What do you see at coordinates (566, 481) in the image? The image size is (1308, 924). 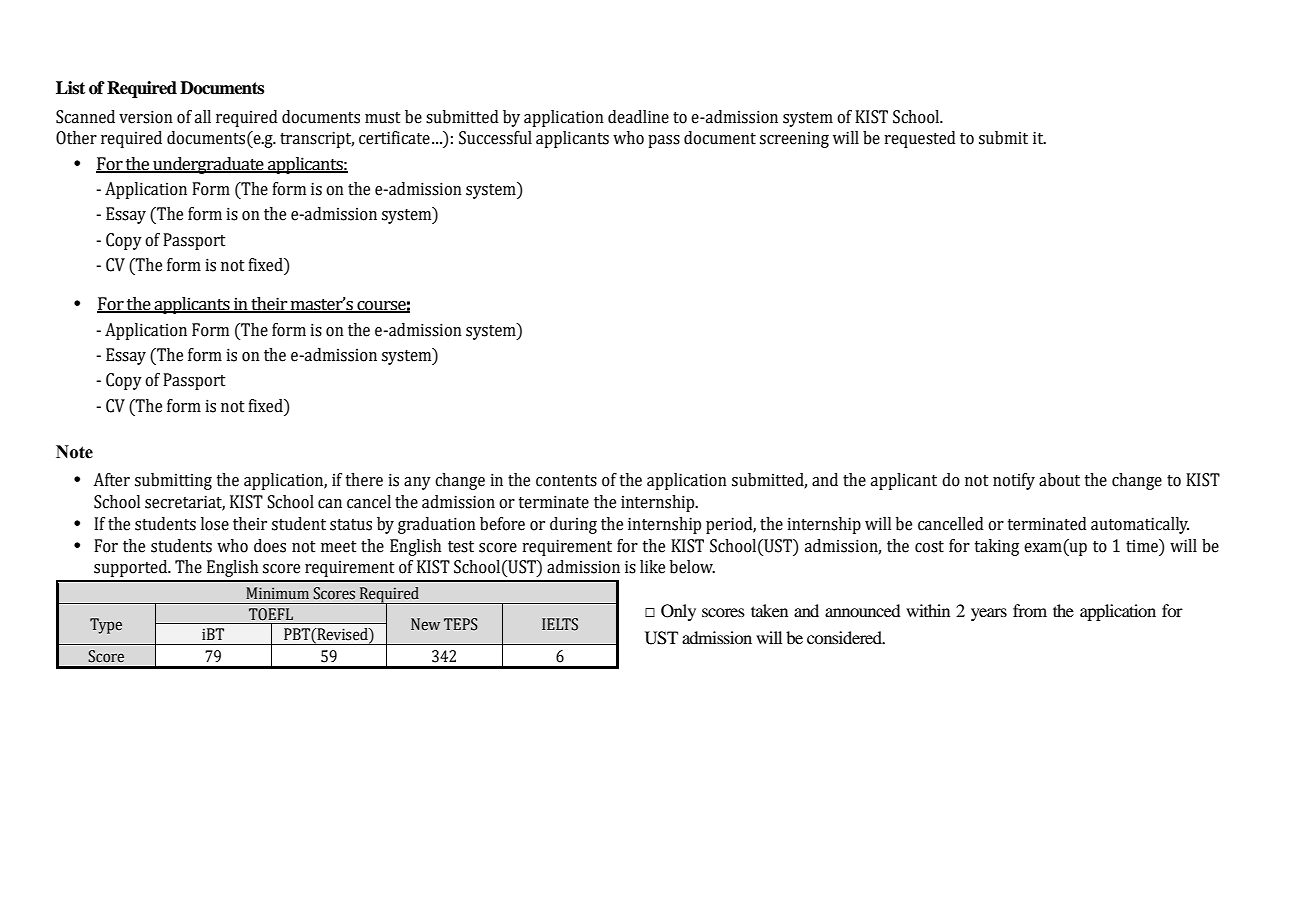 I see `contents` at bounding box center [566, 481].
